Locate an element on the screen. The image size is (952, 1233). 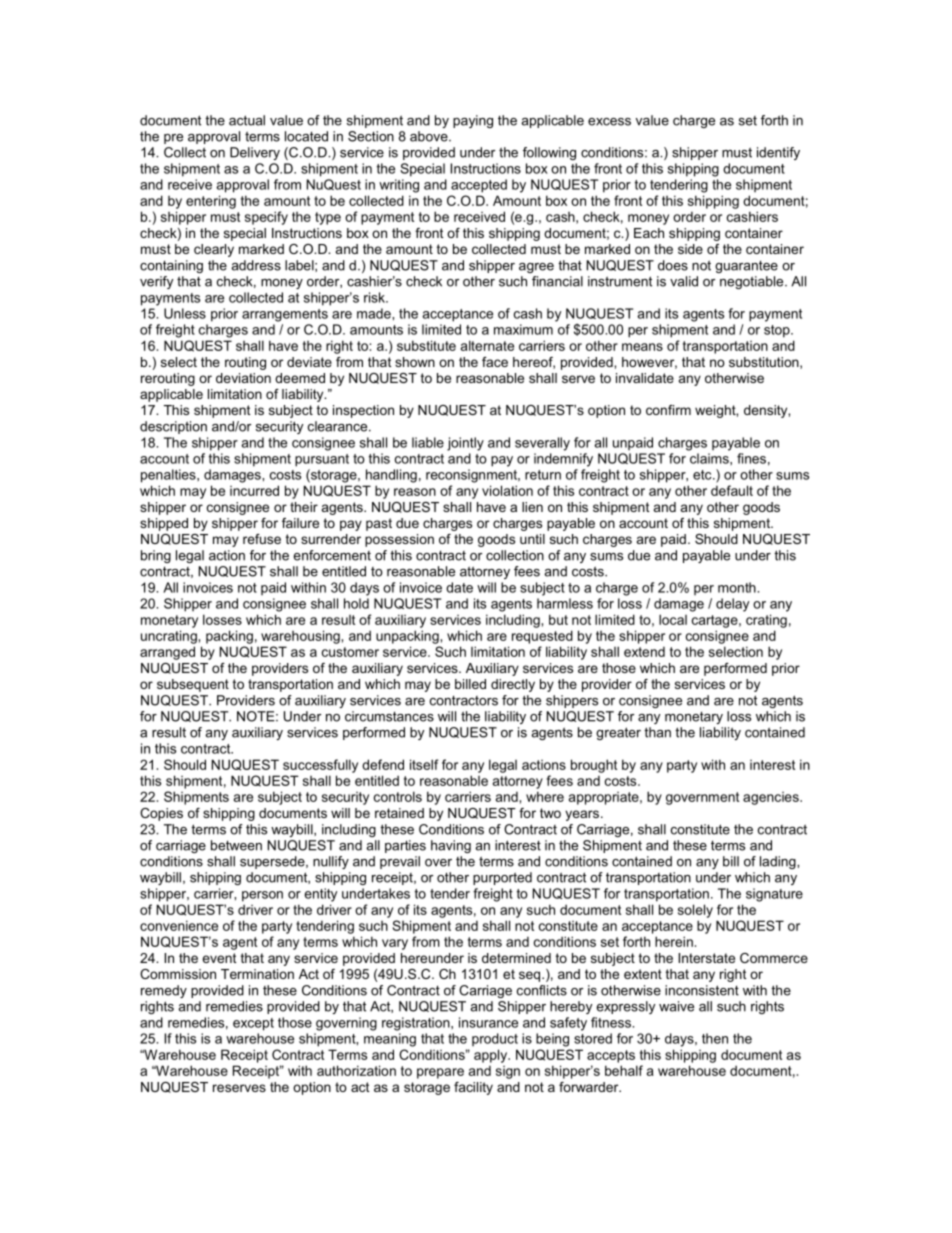
identify is located at coordinates (778, 153).
